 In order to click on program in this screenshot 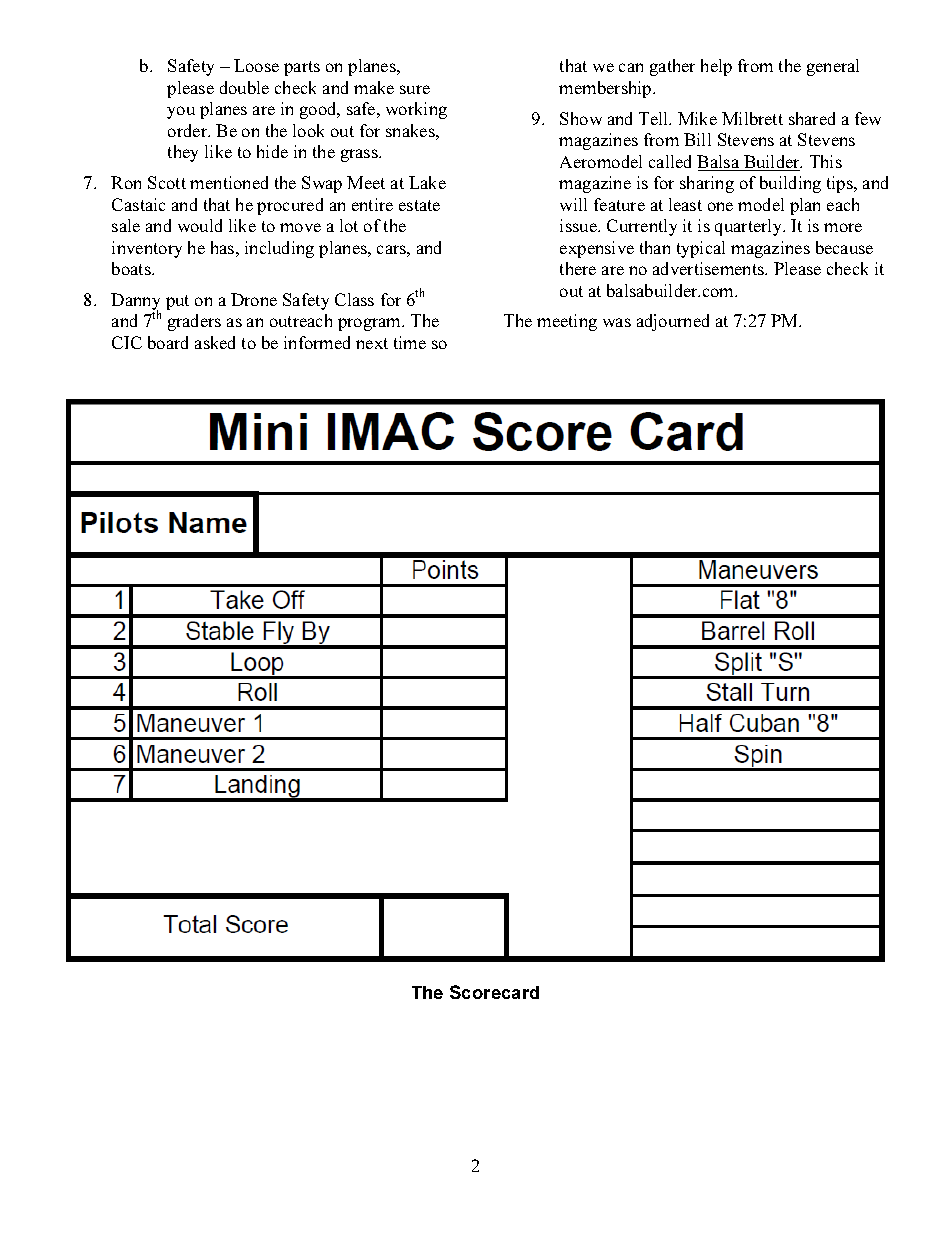, I will do `click(371, 324)`.
